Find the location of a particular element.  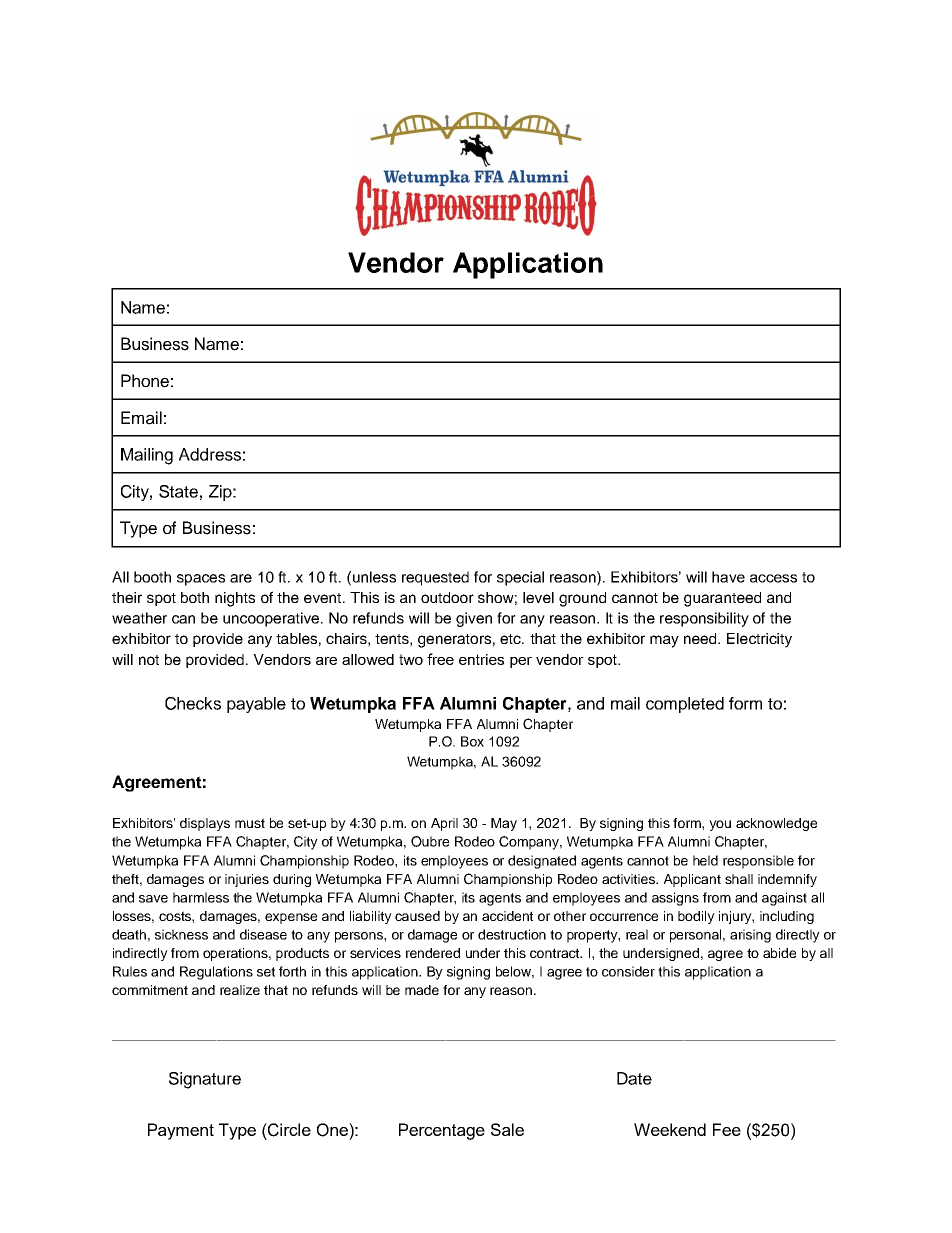

requested is located at coordinates (435, 578).
